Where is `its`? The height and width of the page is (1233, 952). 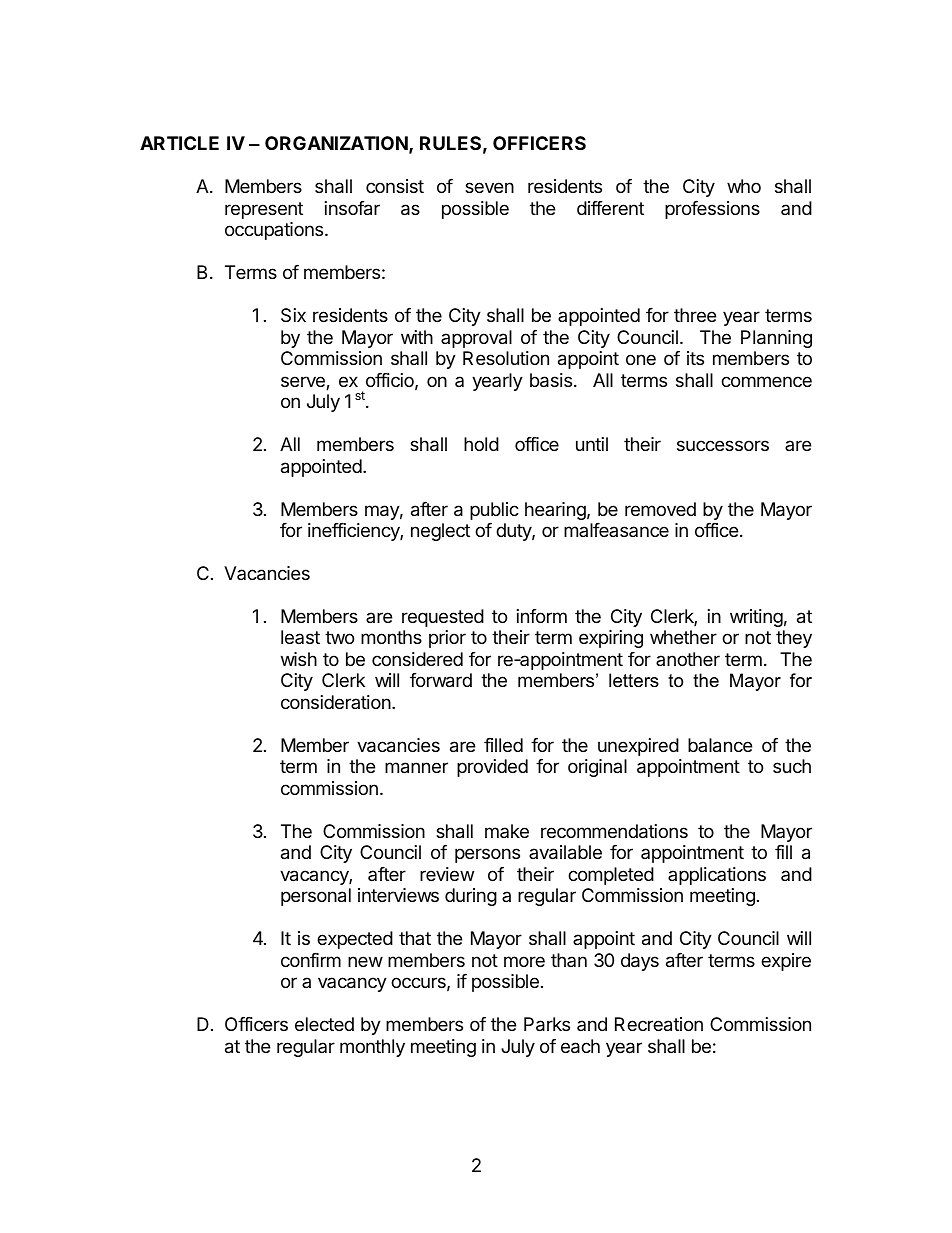
its is located at coordinates (695, 358).
